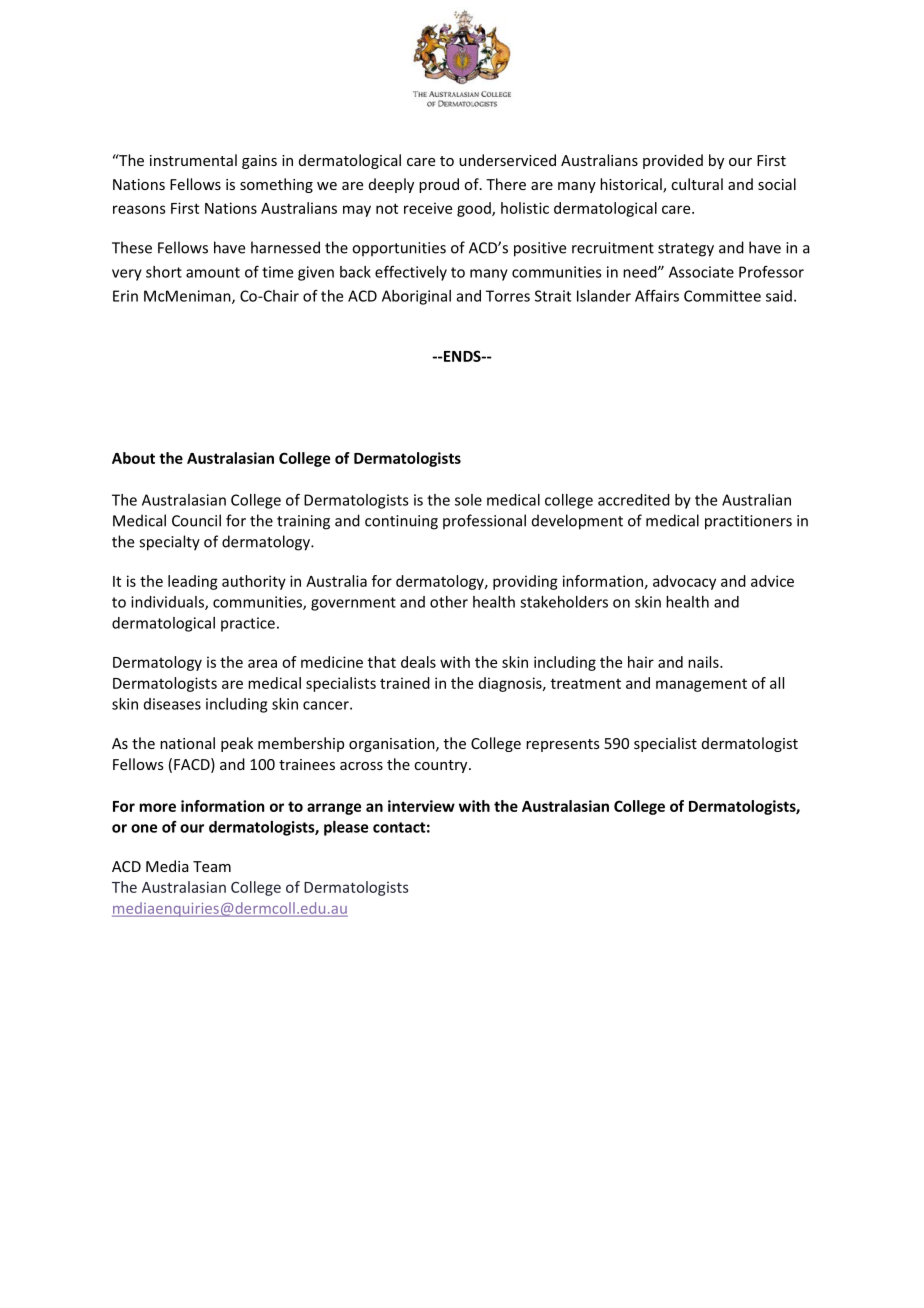 The width and height of the document is (924, 1308). Describe the element at coordinates (634, 500) in the document. I see `accredited` at that location.
